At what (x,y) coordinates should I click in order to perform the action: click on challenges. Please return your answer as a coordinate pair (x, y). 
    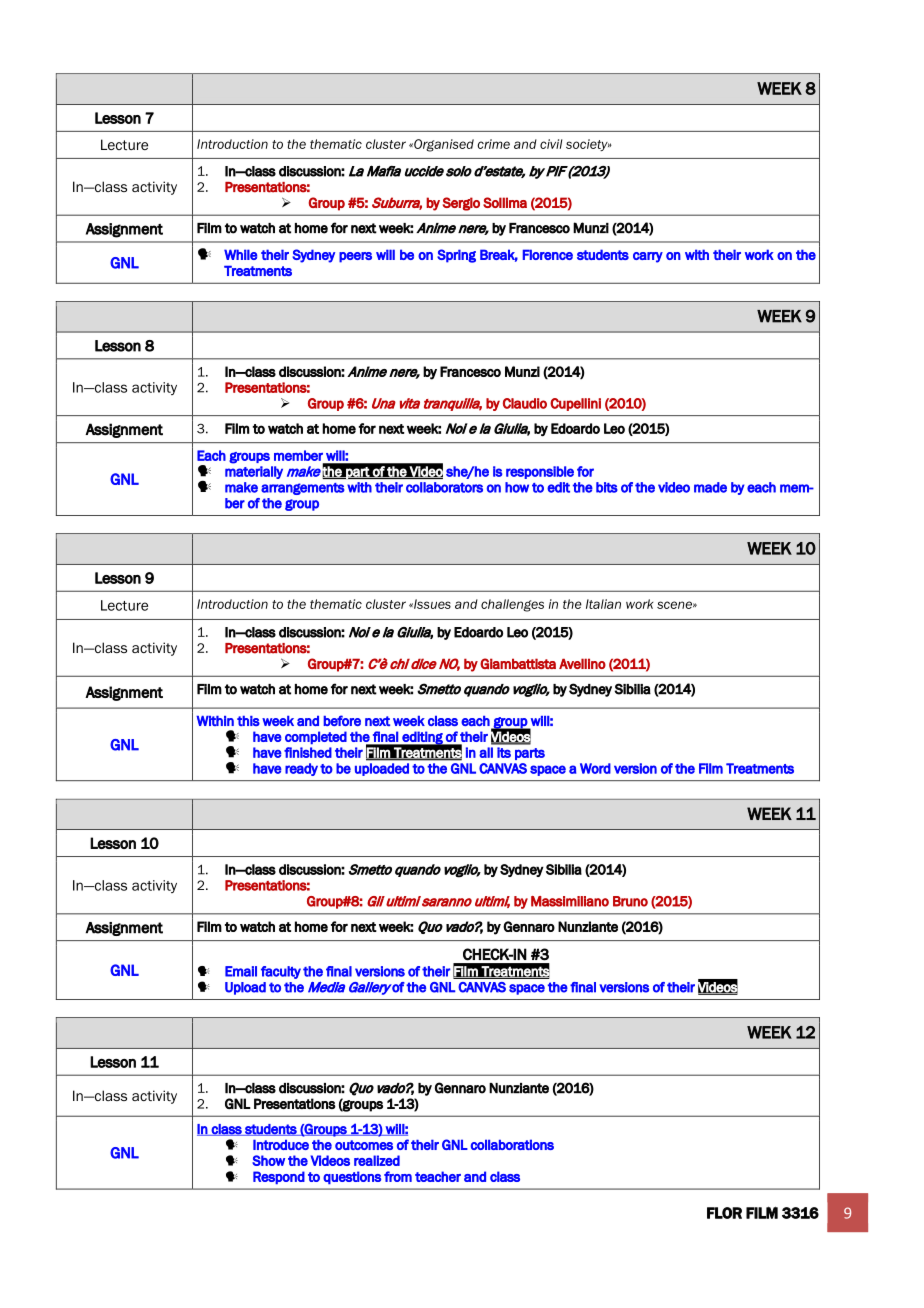
    Looking at the image, I should click on (512, 605).
